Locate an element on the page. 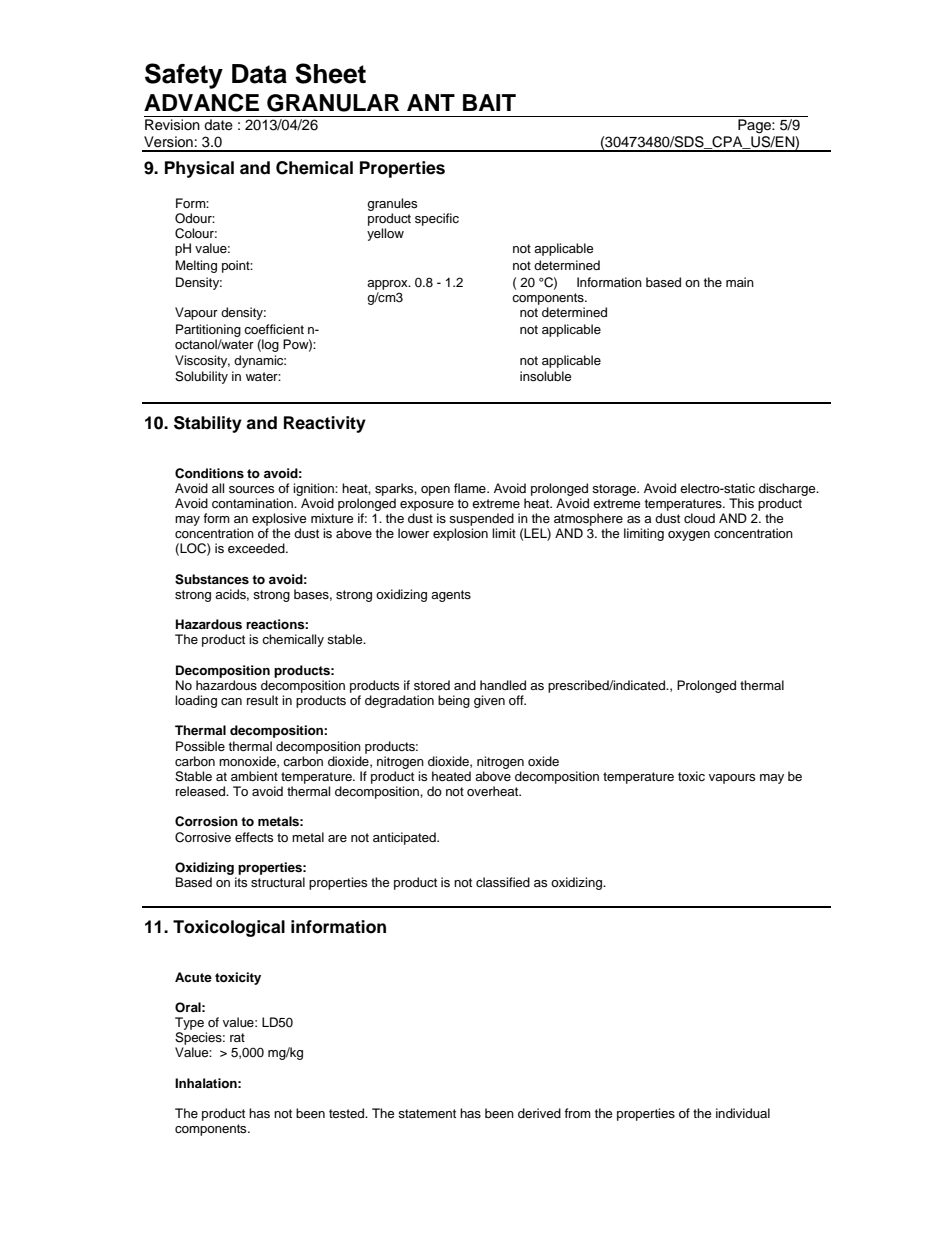  BAIT is located at coordinates (489, 102).
